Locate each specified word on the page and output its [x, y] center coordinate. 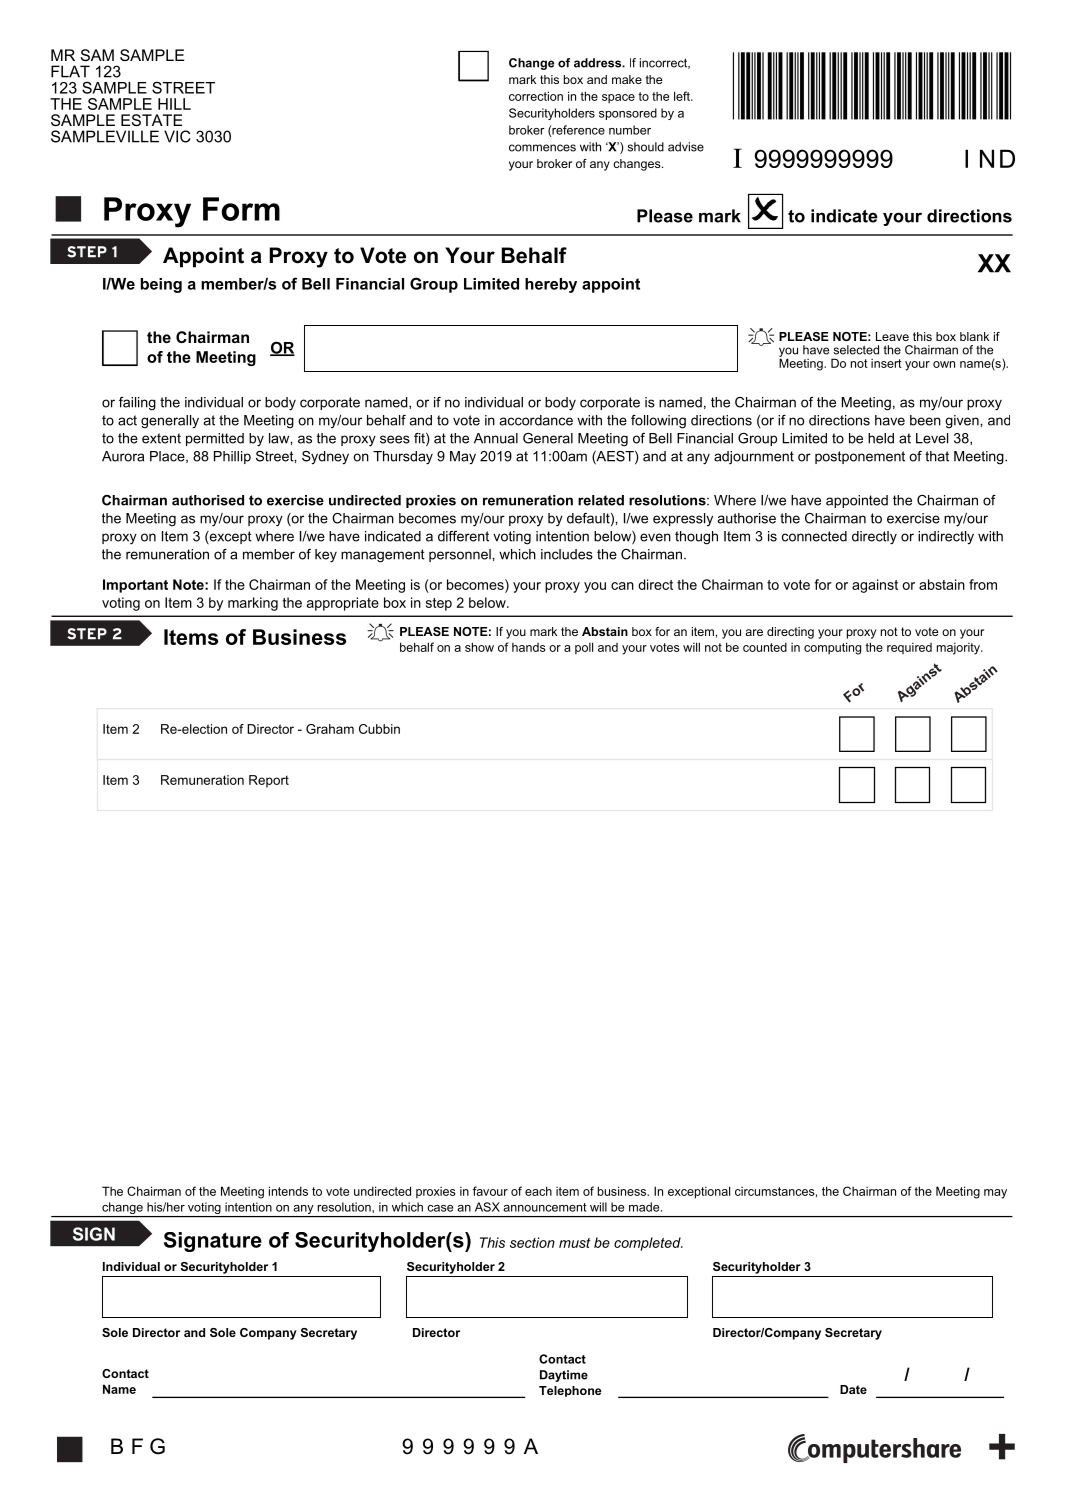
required [909, 648]
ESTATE [151, 120]
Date [853, 1389]
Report [269, 781]
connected [814, 536]
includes [567, 554]
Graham [330, 729]
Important [135, 586]
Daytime [564, 1376]
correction [536, 96]
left [683, 96]
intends [288, 1191]
